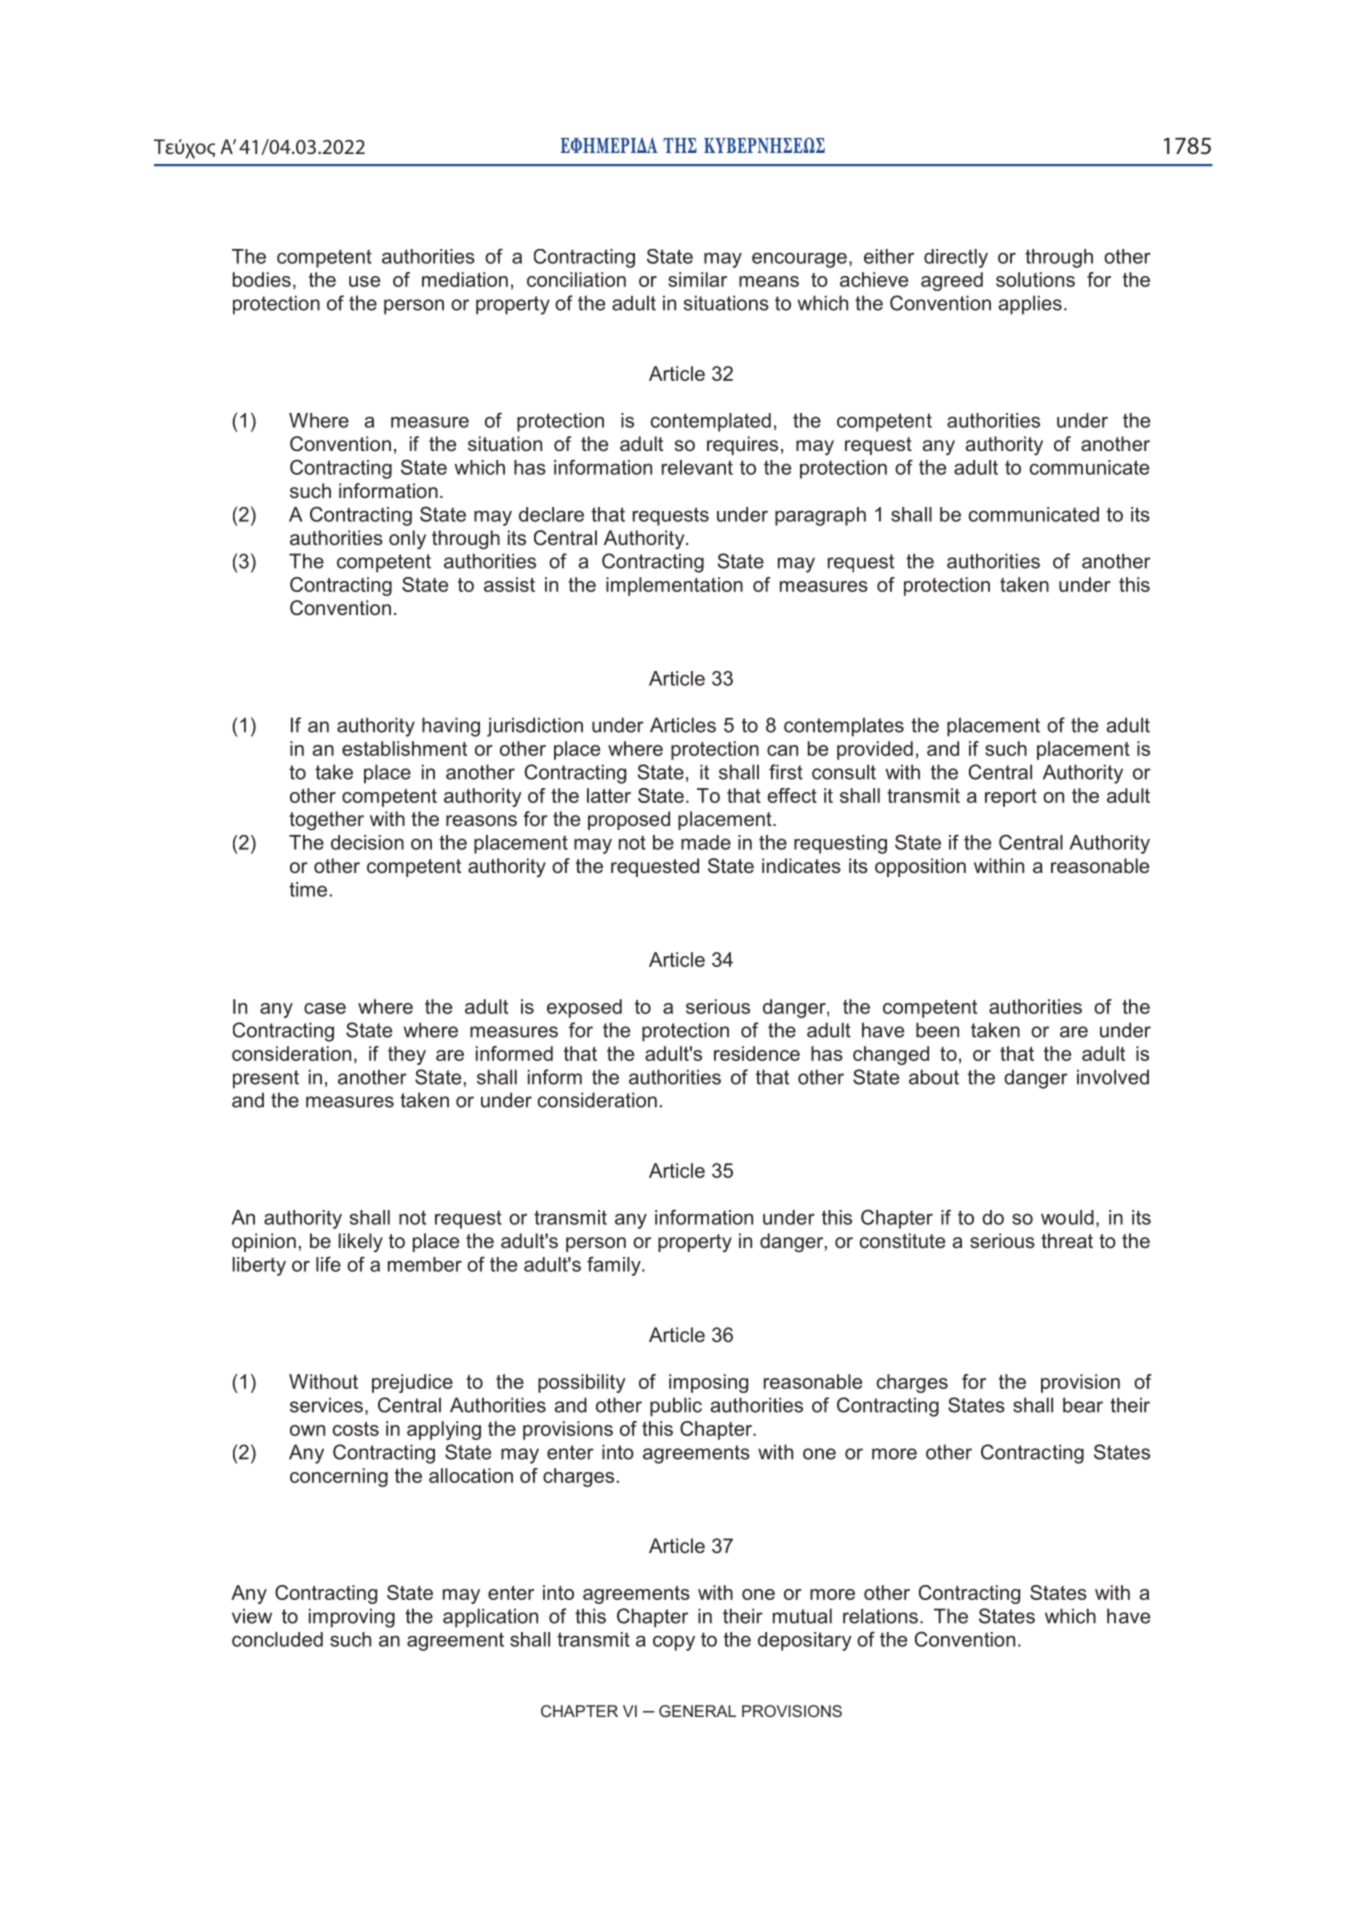 The height and width of the screenshot is (1906, 1347). I want to click on similar, so click(697, 279).
